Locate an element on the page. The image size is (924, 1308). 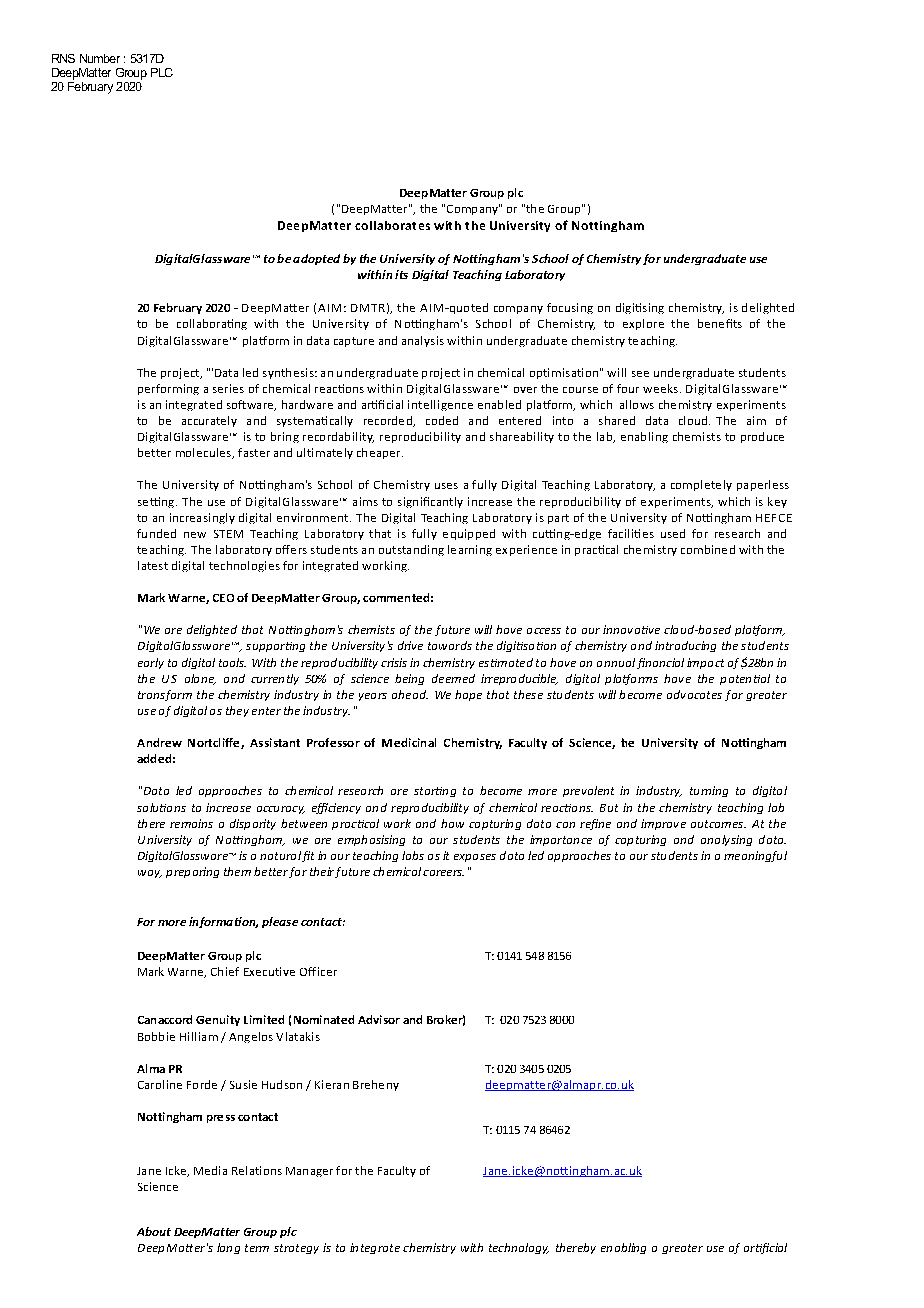
About is located at coordinates (154, 1231).
